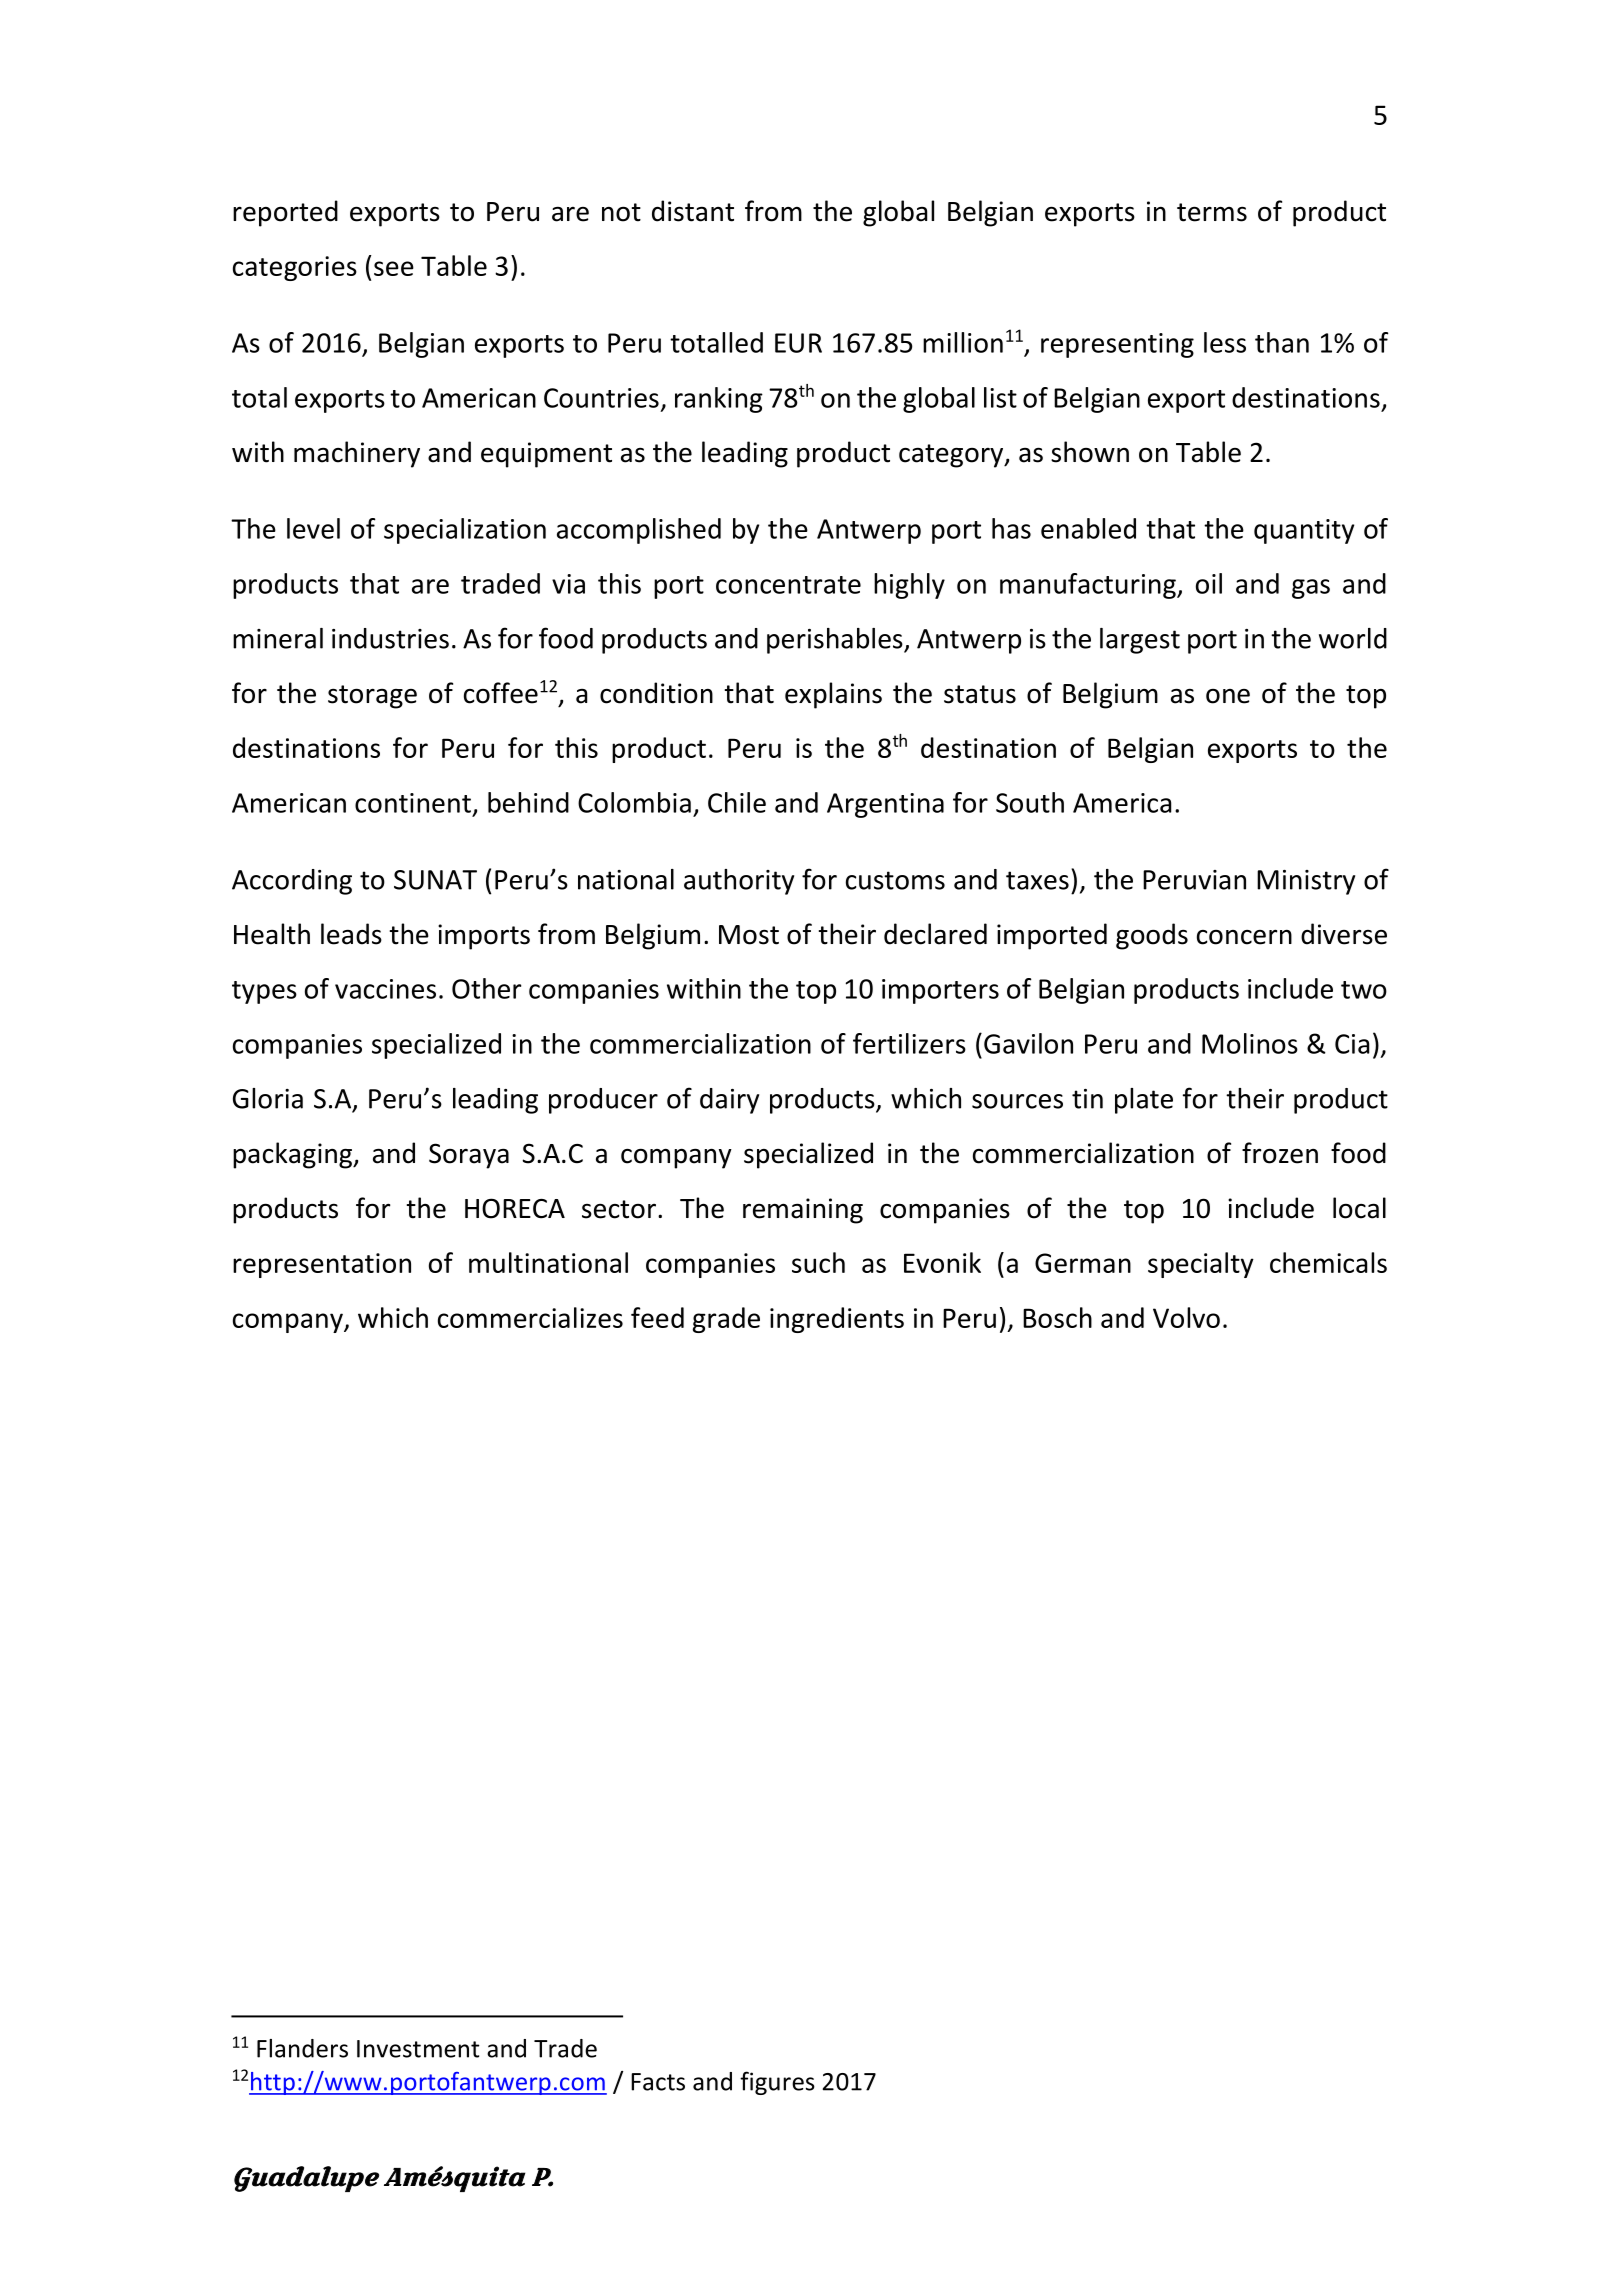 Image resolution: width=1619 pixels, height=2290 pixels. Describe the element at coordinates (1280, 1153) in the screenshot. I see `frozen` at that location.
